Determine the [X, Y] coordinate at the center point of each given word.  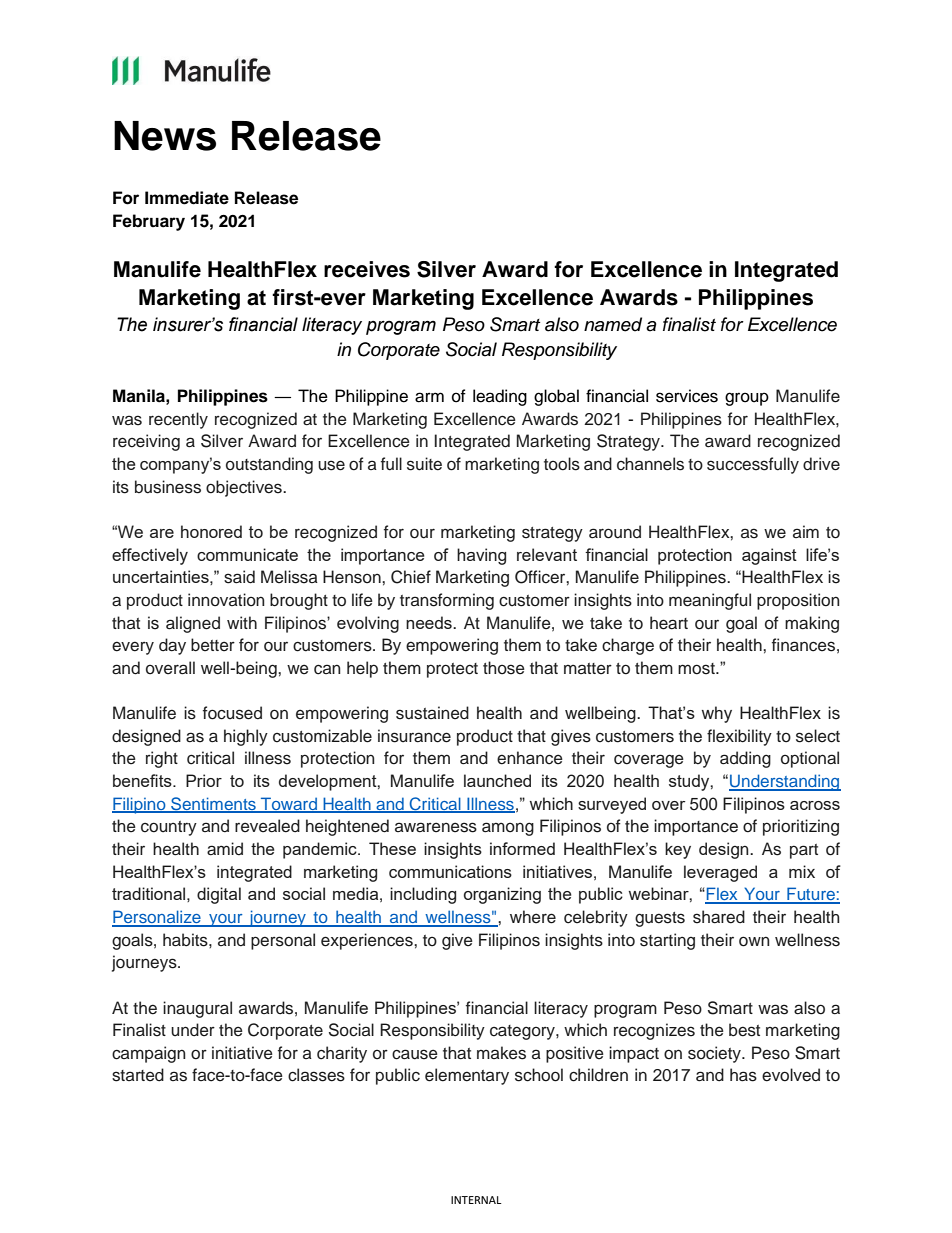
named [613, 324]
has [743, 1075]
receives [367, 269]
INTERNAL [476, 1200]
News [165, 136]
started [138, 1075]
